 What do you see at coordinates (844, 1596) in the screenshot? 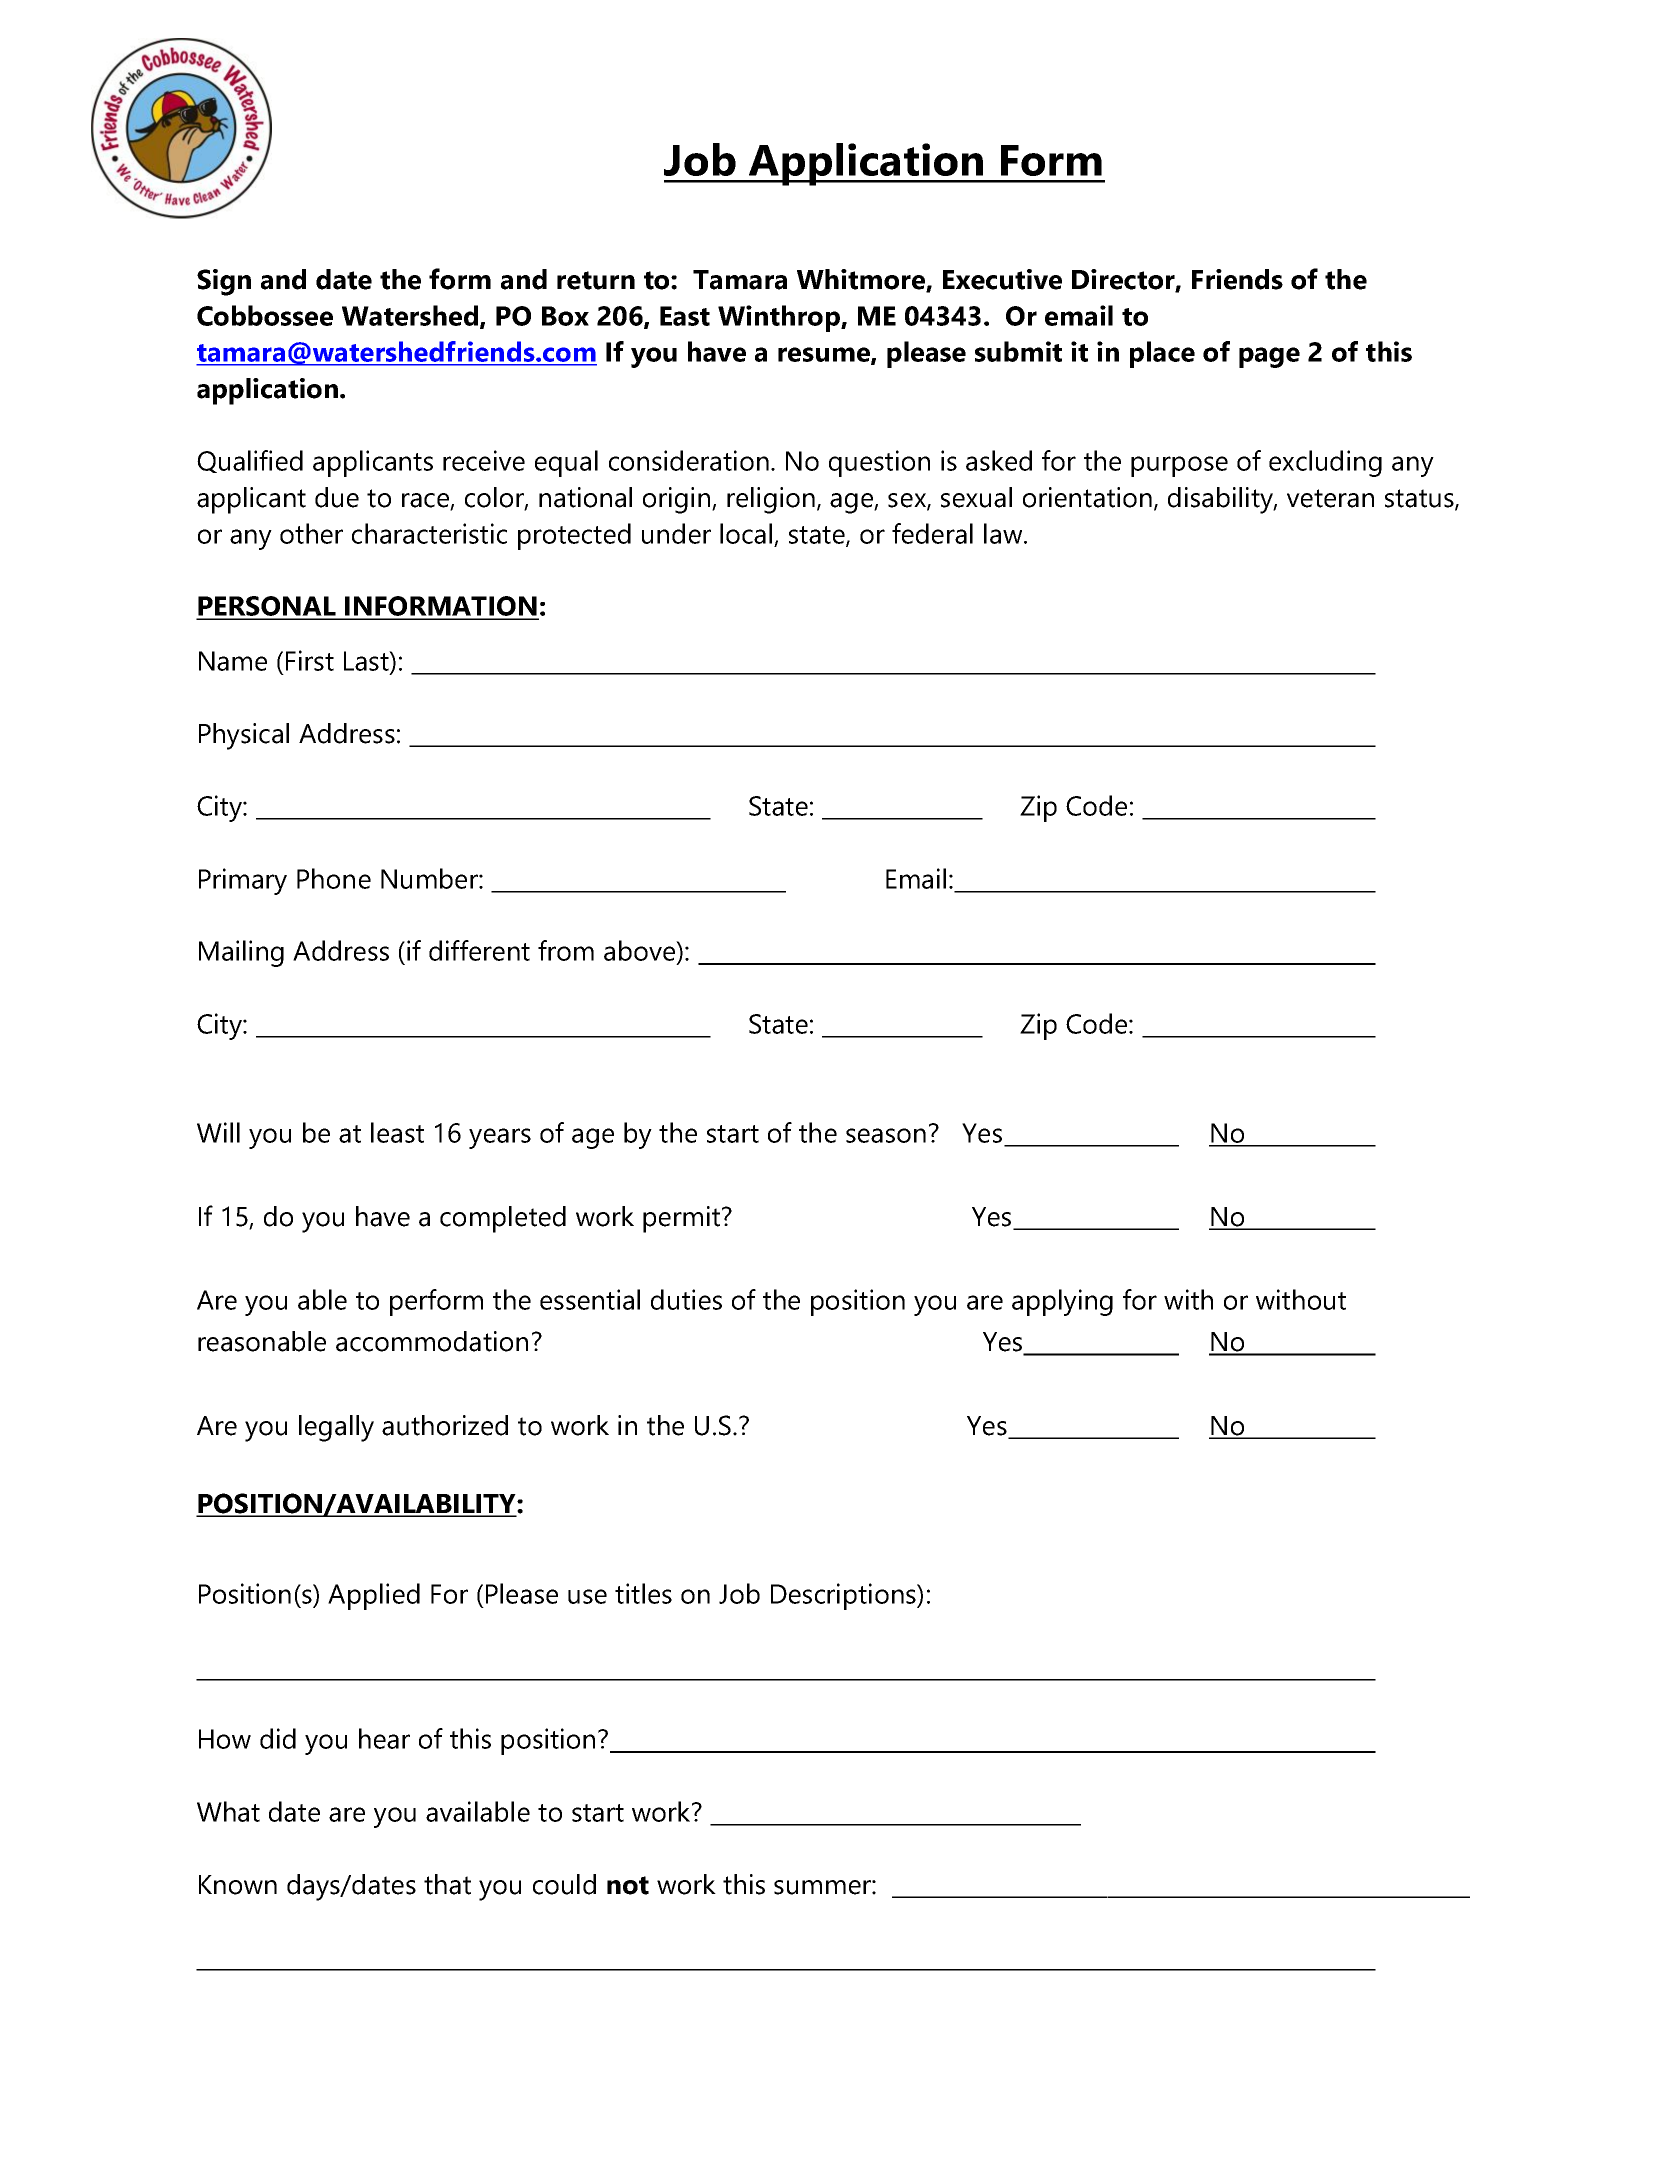
I see `Descriptions` at bounding box center [844, 1596].
